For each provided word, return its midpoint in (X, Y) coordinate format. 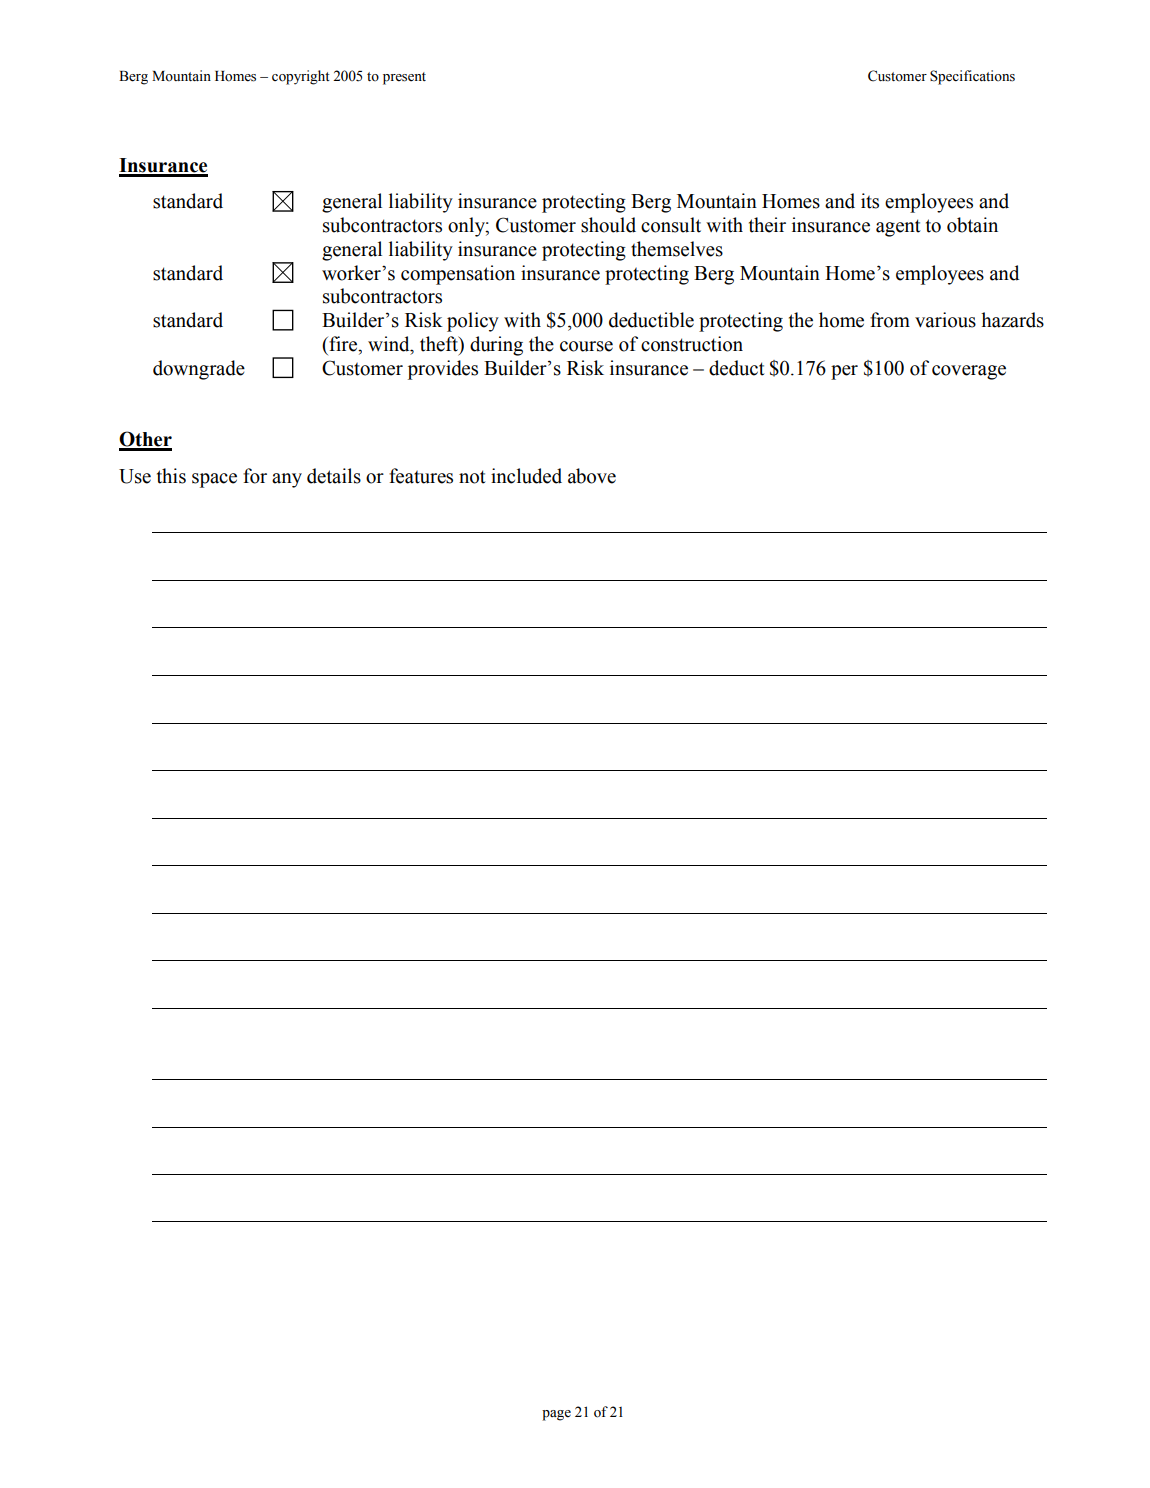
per (844, 372)
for (255, 476)
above (592, 476)
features (421, 476)
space (214, 480)
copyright (301, 77)
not (472, 477)
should (608, 225)
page (556, 1415)
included (526, 476)
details (334, 476)
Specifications (972, 77)
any (287, 480)
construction (692, 344)
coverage (969, 372)
